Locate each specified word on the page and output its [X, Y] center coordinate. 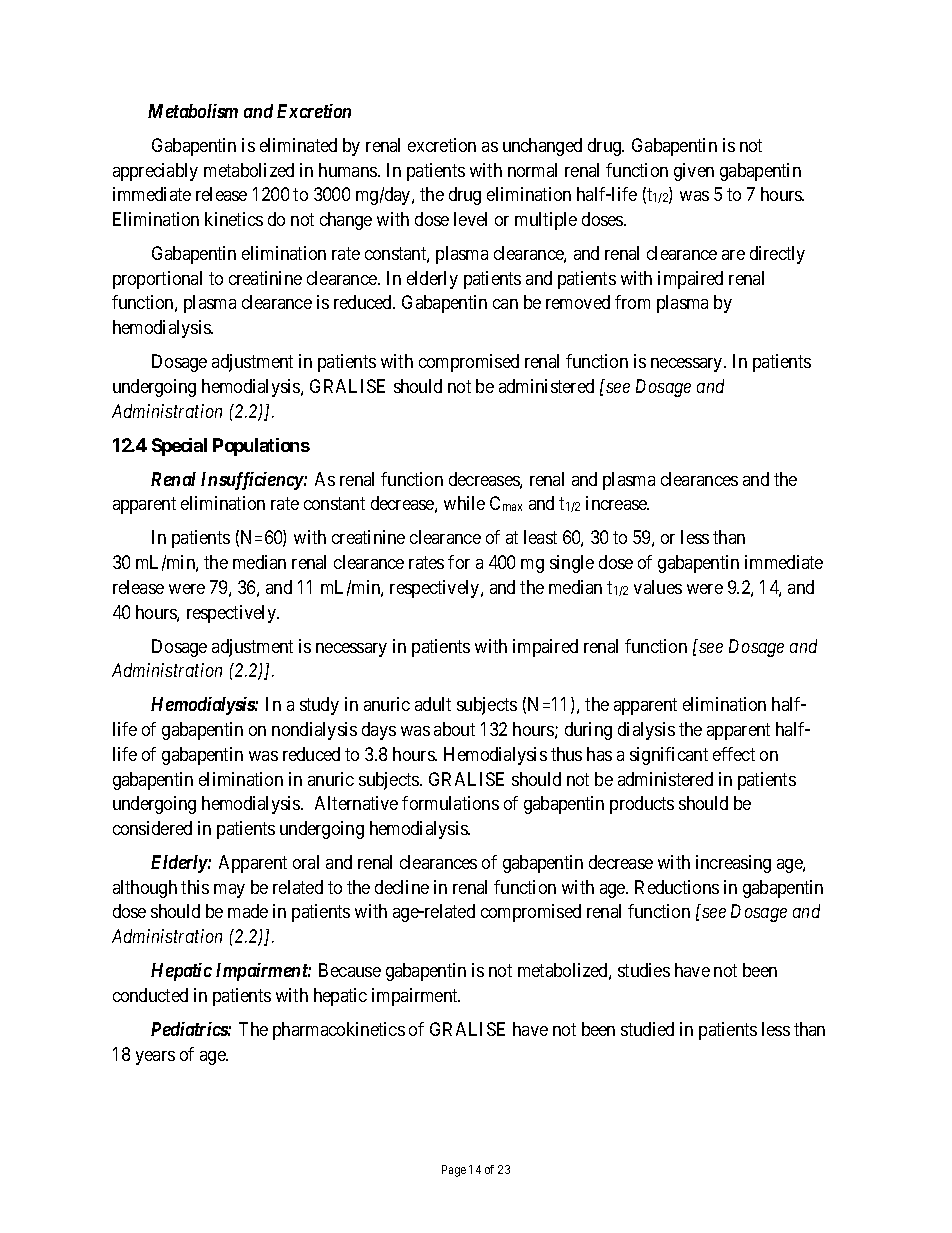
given [694, 172]
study [319, 706]
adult [433, 704]
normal [532, 170]
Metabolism [193, 111]
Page [454, 1171]
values [658, 587]
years [155, 1058]
